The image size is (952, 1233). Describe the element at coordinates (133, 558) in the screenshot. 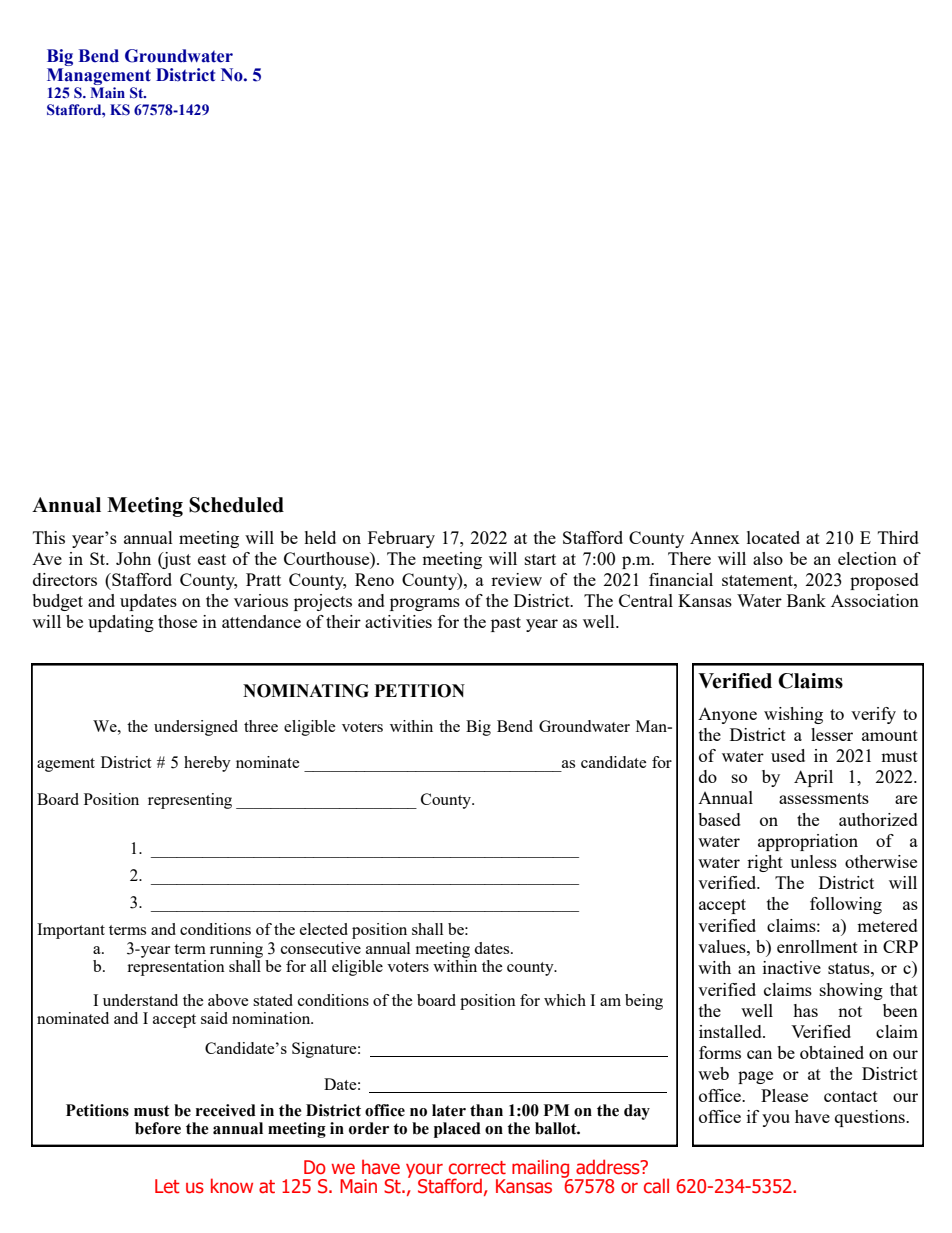

I see `John` at that location.
